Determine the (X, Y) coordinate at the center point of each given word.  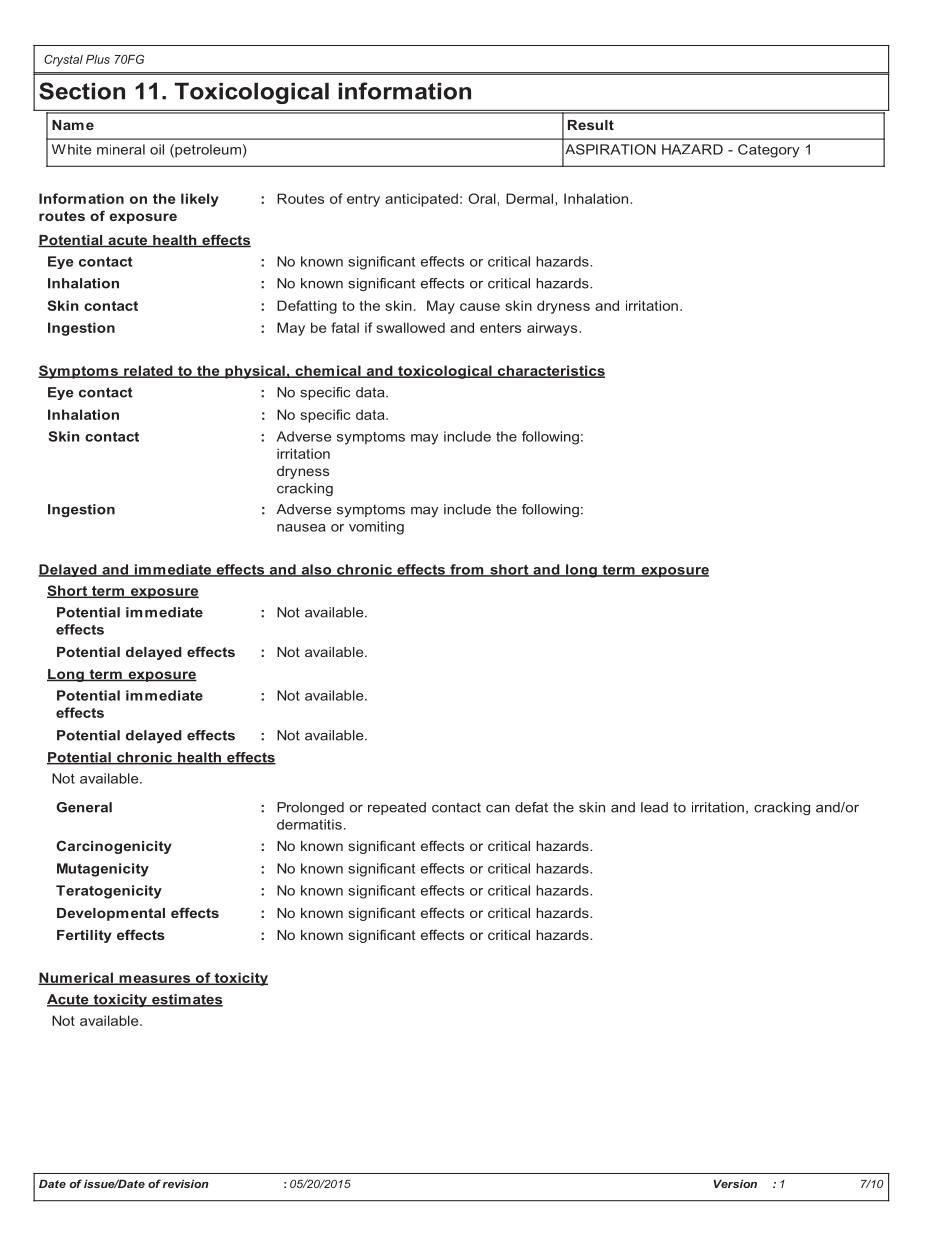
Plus (98, 59)
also (316, 570)
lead (654, 807)
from (467, 570)
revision (185, 1183)
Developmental (111, 914)
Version (735, 1183)
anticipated (421, 200)
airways (553, 329)
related (148, 371)
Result (591, 125)
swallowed (410, 327)
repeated (397, 808)
